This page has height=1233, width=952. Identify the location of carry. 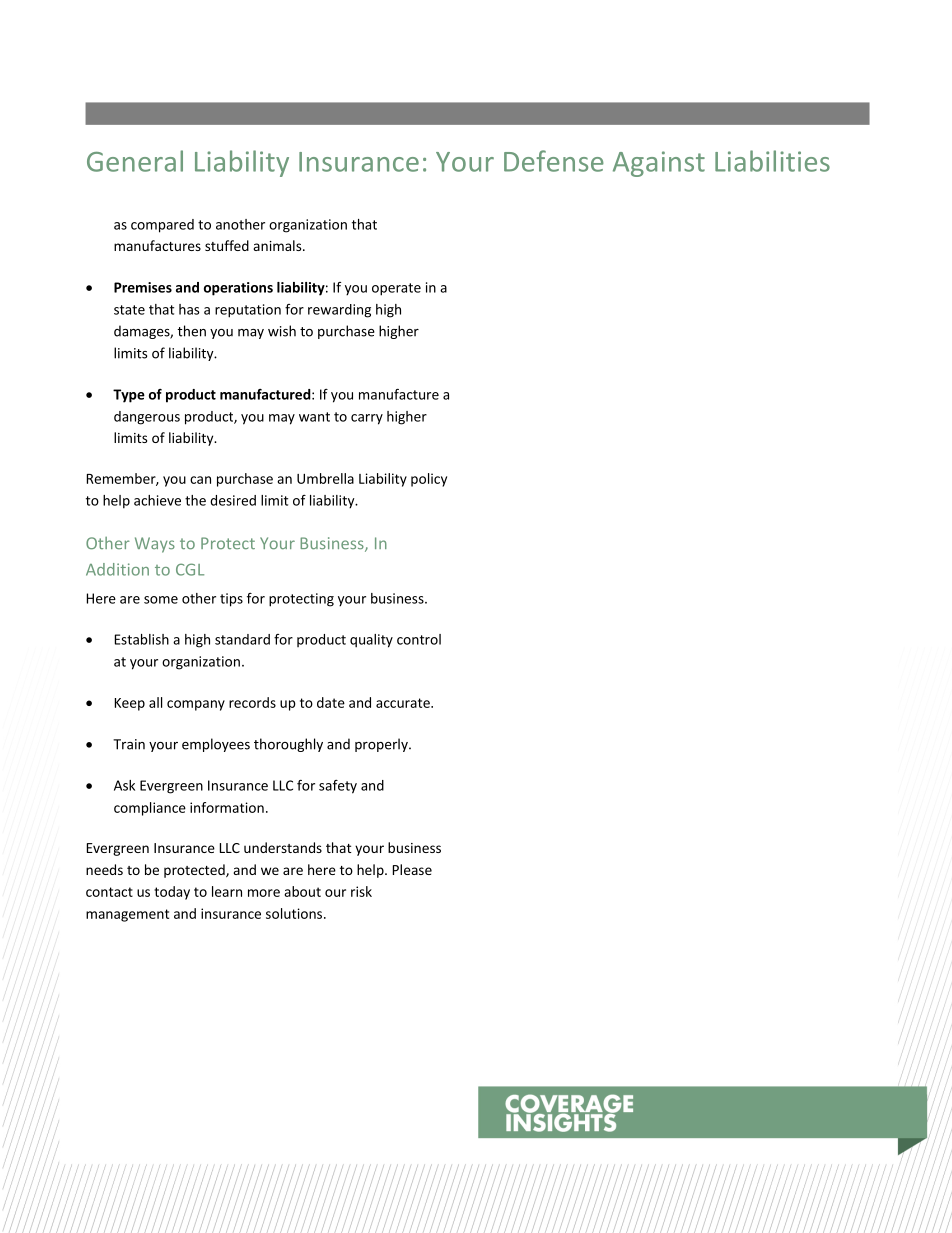
(367, 419).
